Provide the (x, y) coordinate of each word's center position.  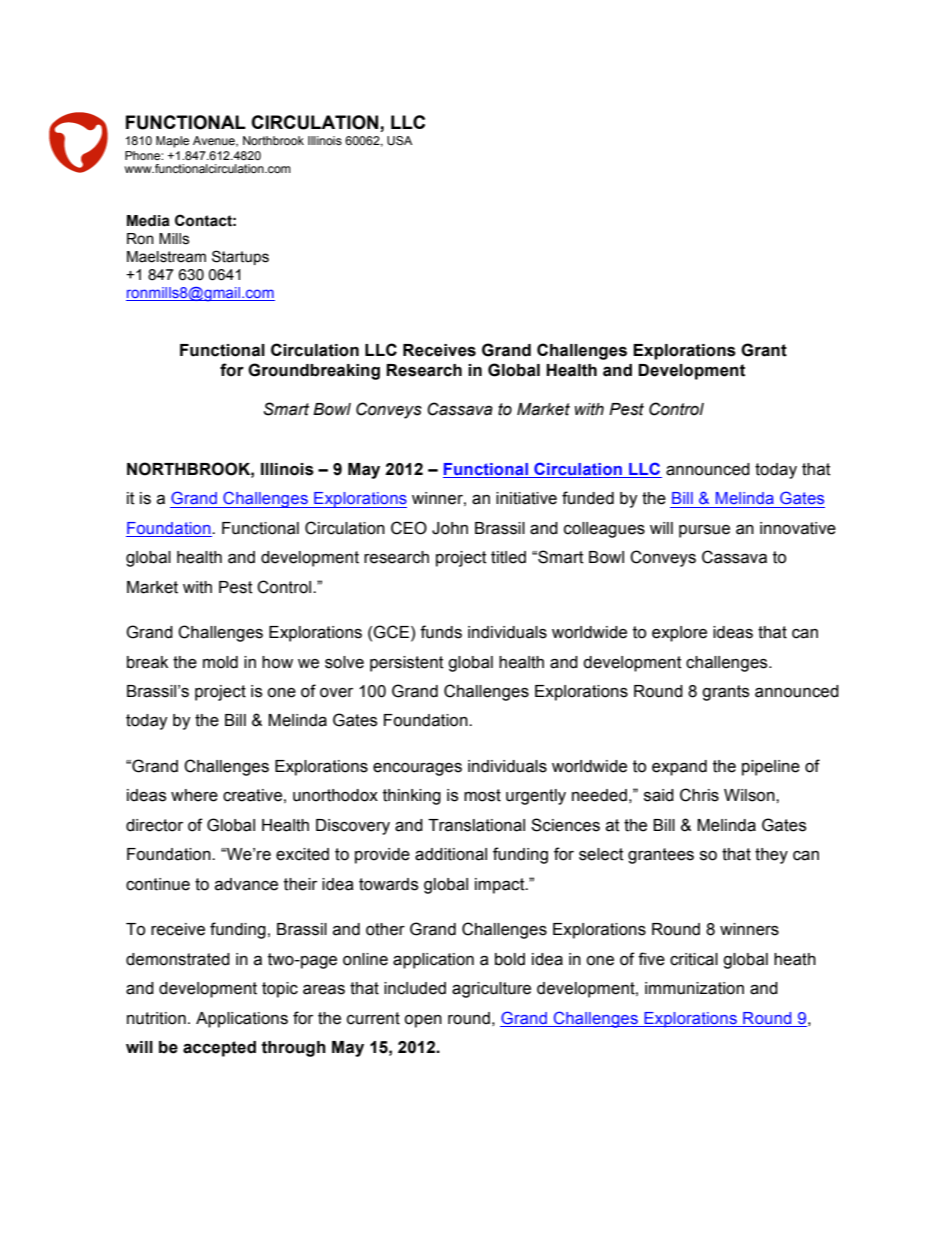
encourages (417, 769)
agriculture (491, 990)
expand (679, 768)
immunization (694, 988)
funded (588, 498)
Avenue (215, 141)
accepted (219, 1049)
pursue (704, 531)
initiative (526, 498)
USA (399, 140)
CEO (409, 528)
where (194, 795)
